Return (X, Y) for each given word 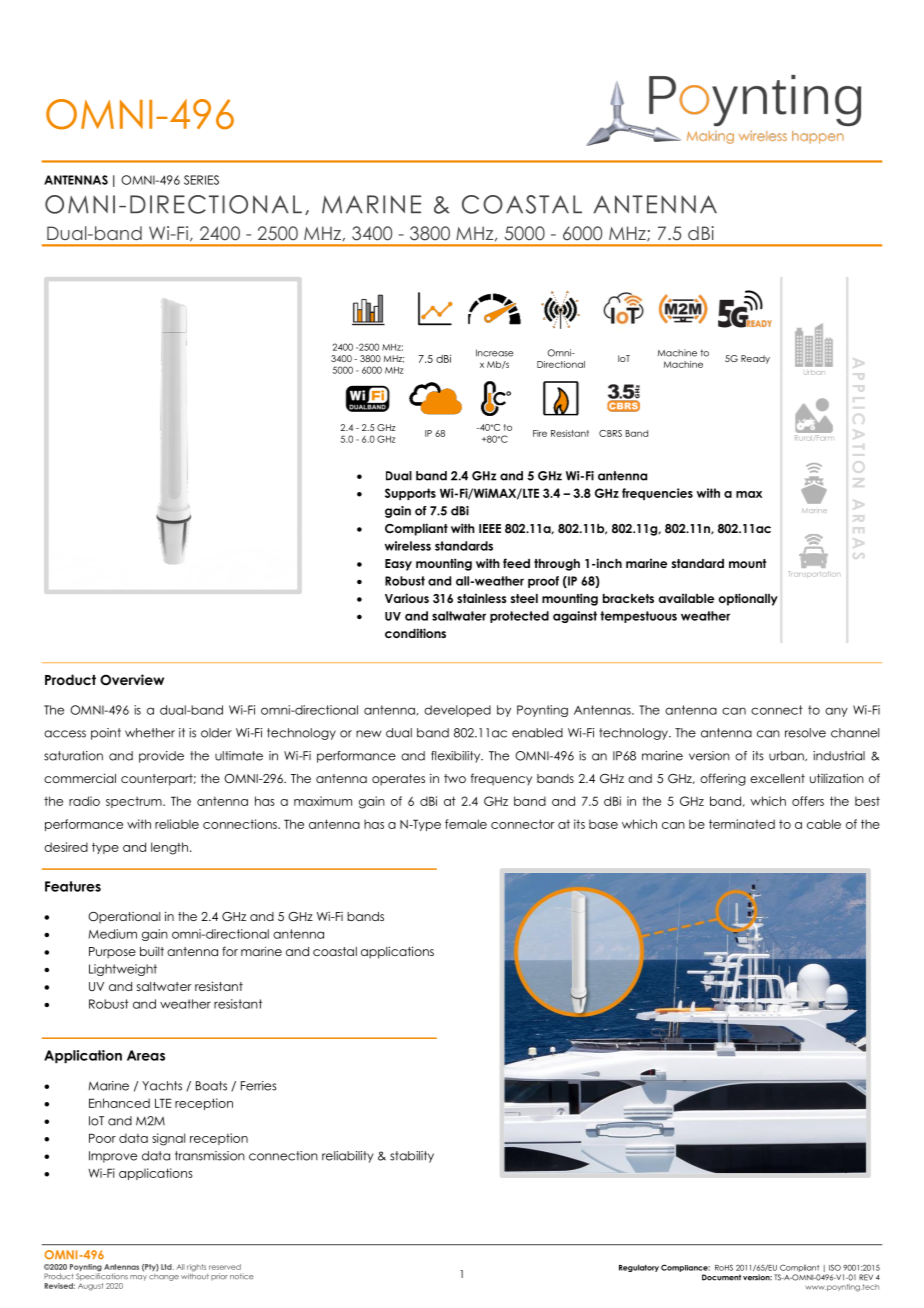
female (466, 824)
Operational (124, 918)
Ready (755, 359)
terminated (742, 824)
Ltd (167, 1267)
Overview (132, 680)
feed (516, 563)
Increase (495, 353)
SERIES (201, 180)
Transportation (813, 574)
